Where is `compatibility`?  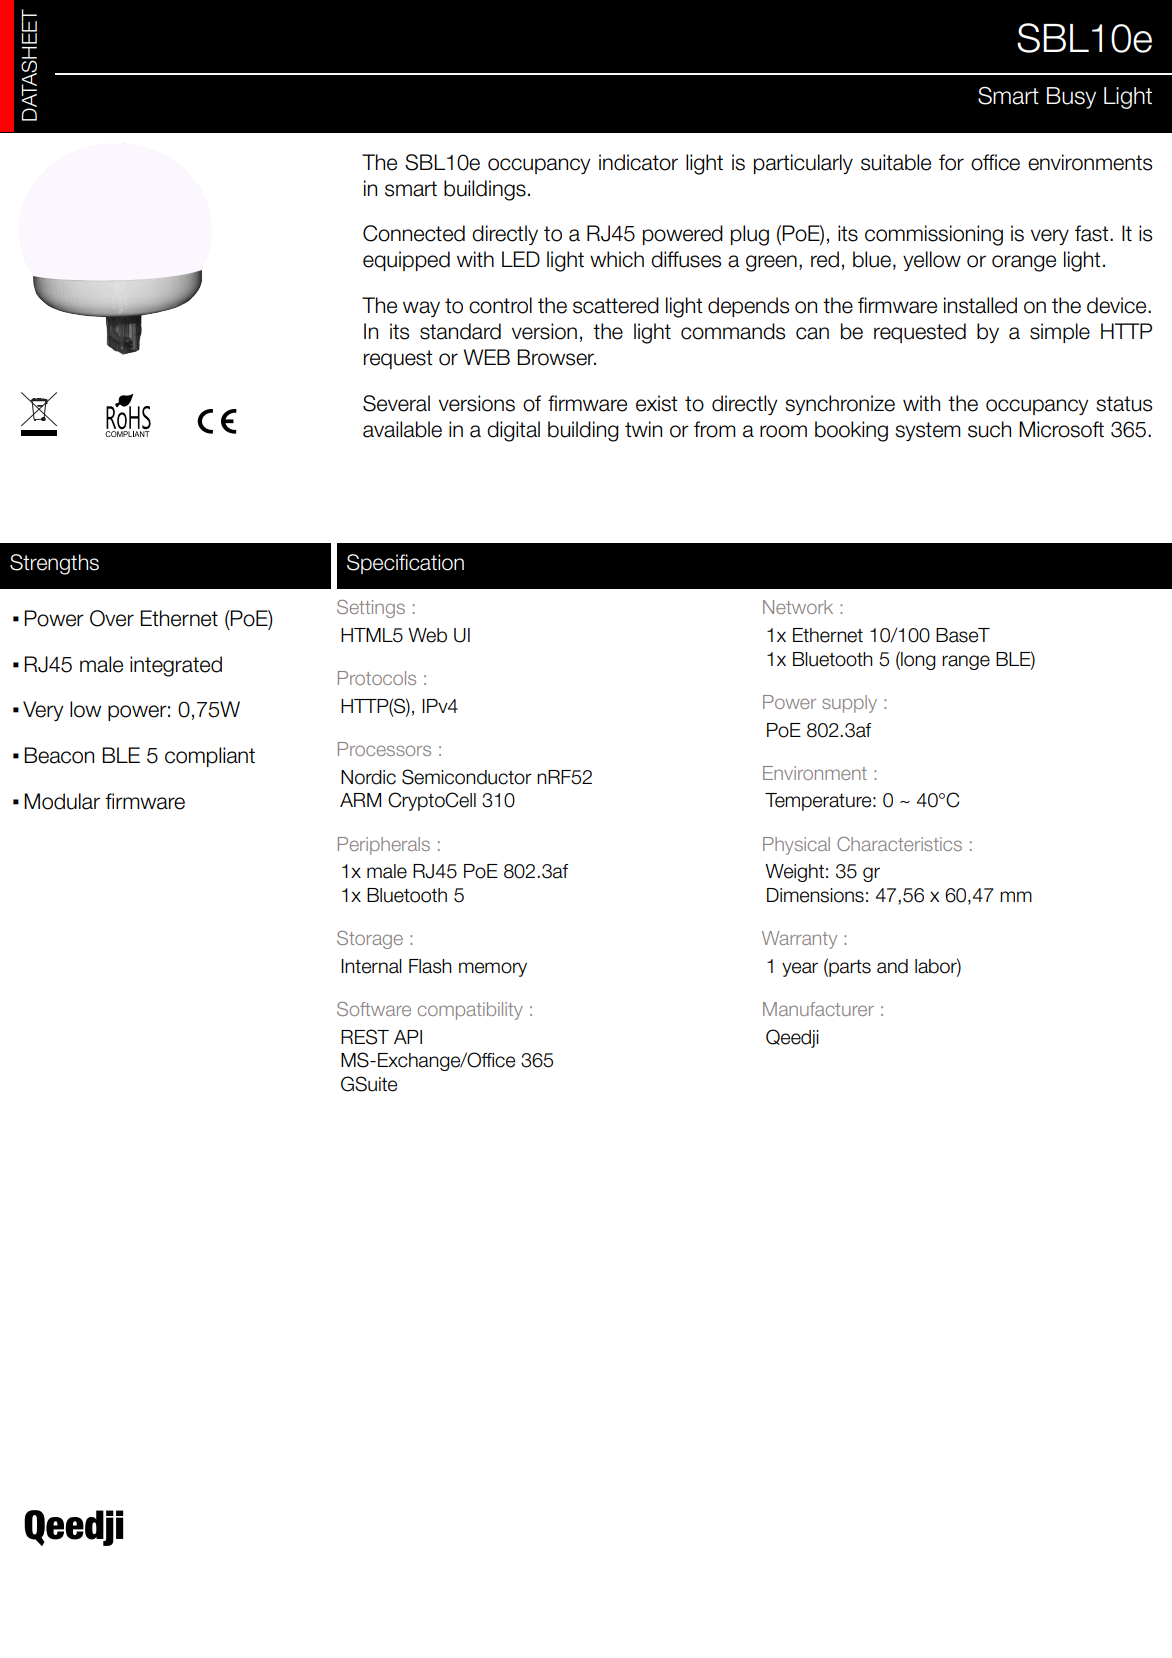 compatibility is located at coordinates (470, 1011).
